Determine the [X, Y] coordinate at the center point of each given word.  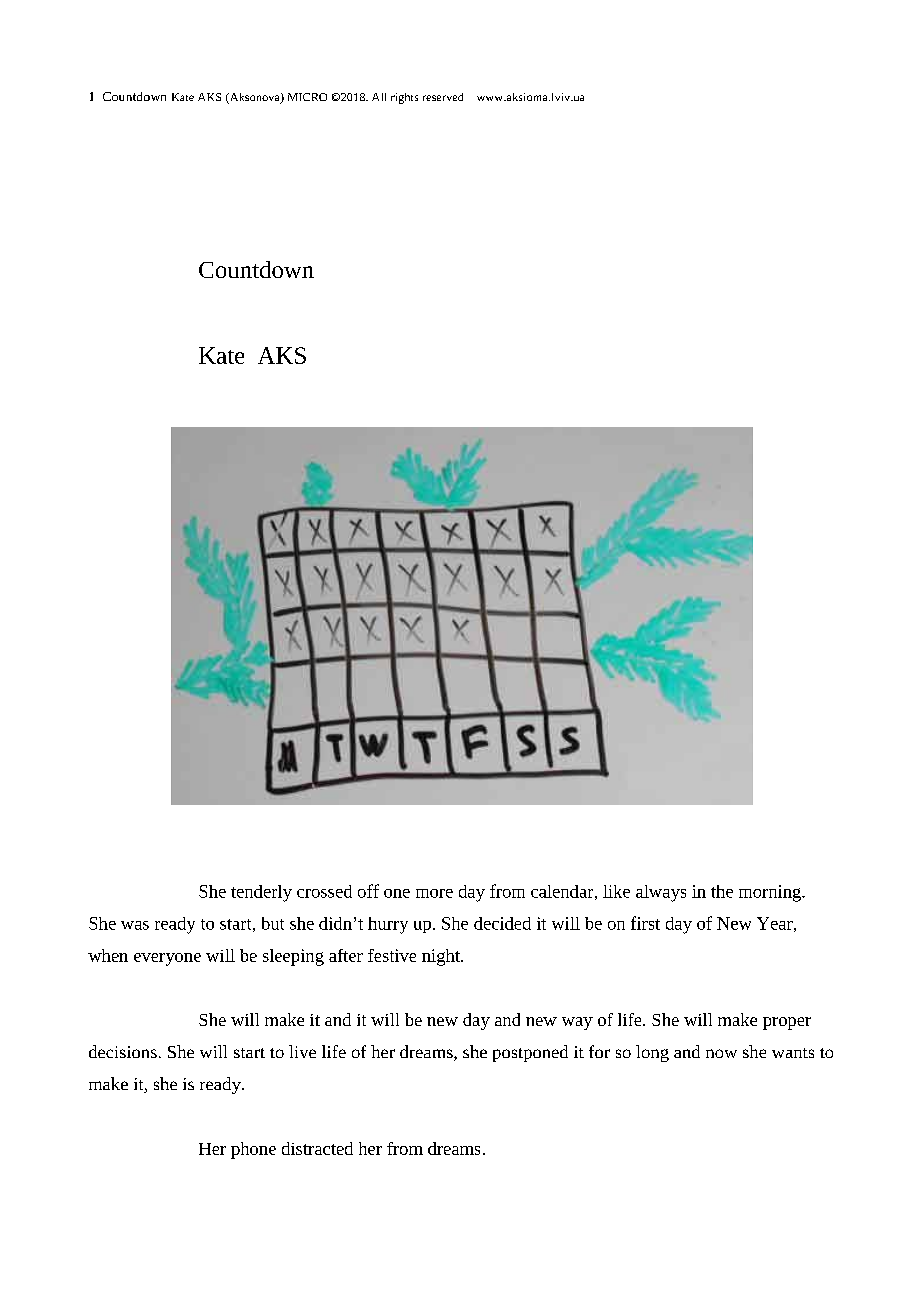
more [434, 893]
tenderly [261, 893]
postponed [530, 1053]
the [722, 891]
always [661, 893]
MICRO [307, 97]
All [379, 97]
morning [771, 893]
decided [502, 923]
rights [404, 98]
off [368, 891]
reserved [443, 97]
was [135, 925]
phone [253, 1150]
